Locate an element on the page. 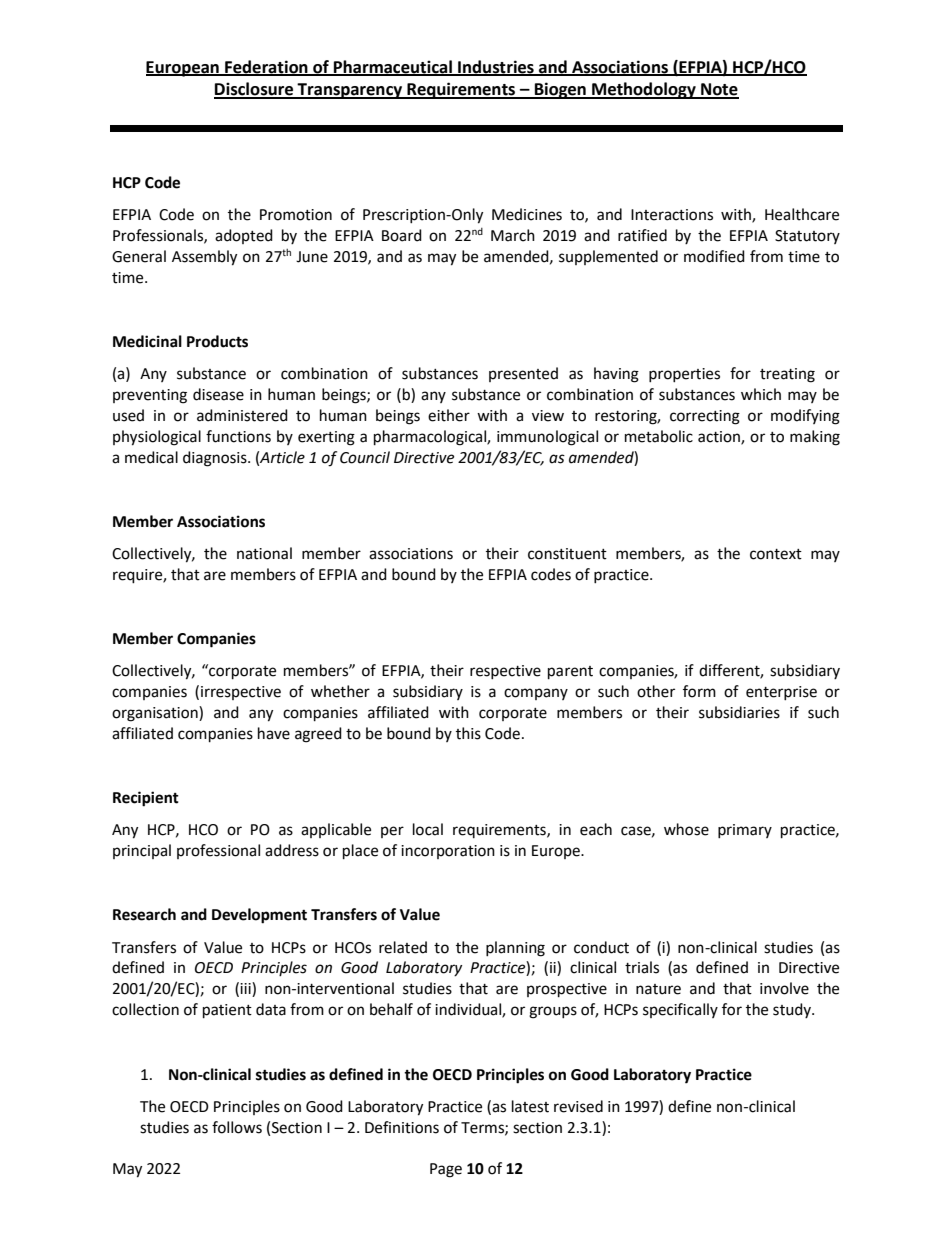  Note is located at coordinates (719, 90).
